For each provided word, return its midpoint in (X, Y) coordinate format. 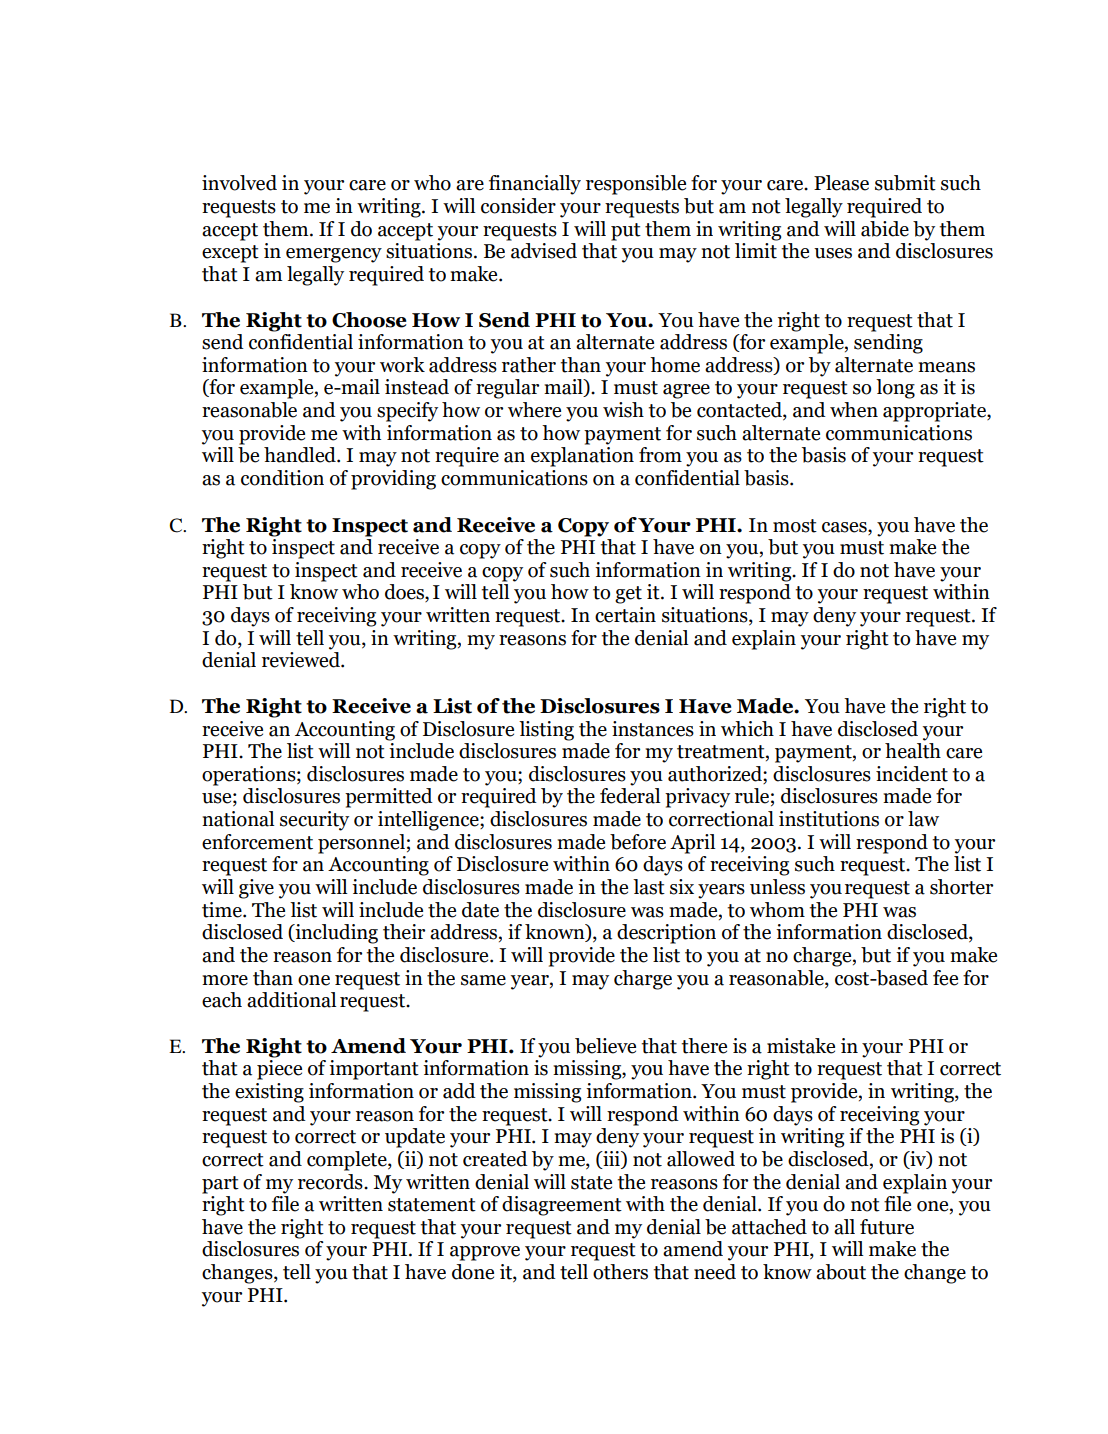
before (638, 842)
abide (885, 229)
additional (292, 1000)
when (854, 410)
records (331, 1182)
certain (625, 615)
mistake (801, 1046)
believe (605, 1046)
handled (301, 455)
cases (845, 527)
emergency (334, 255)
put (626, 232)
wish (623, 410)
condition (282, 478)
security (314, 821)
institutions (829, 819)
